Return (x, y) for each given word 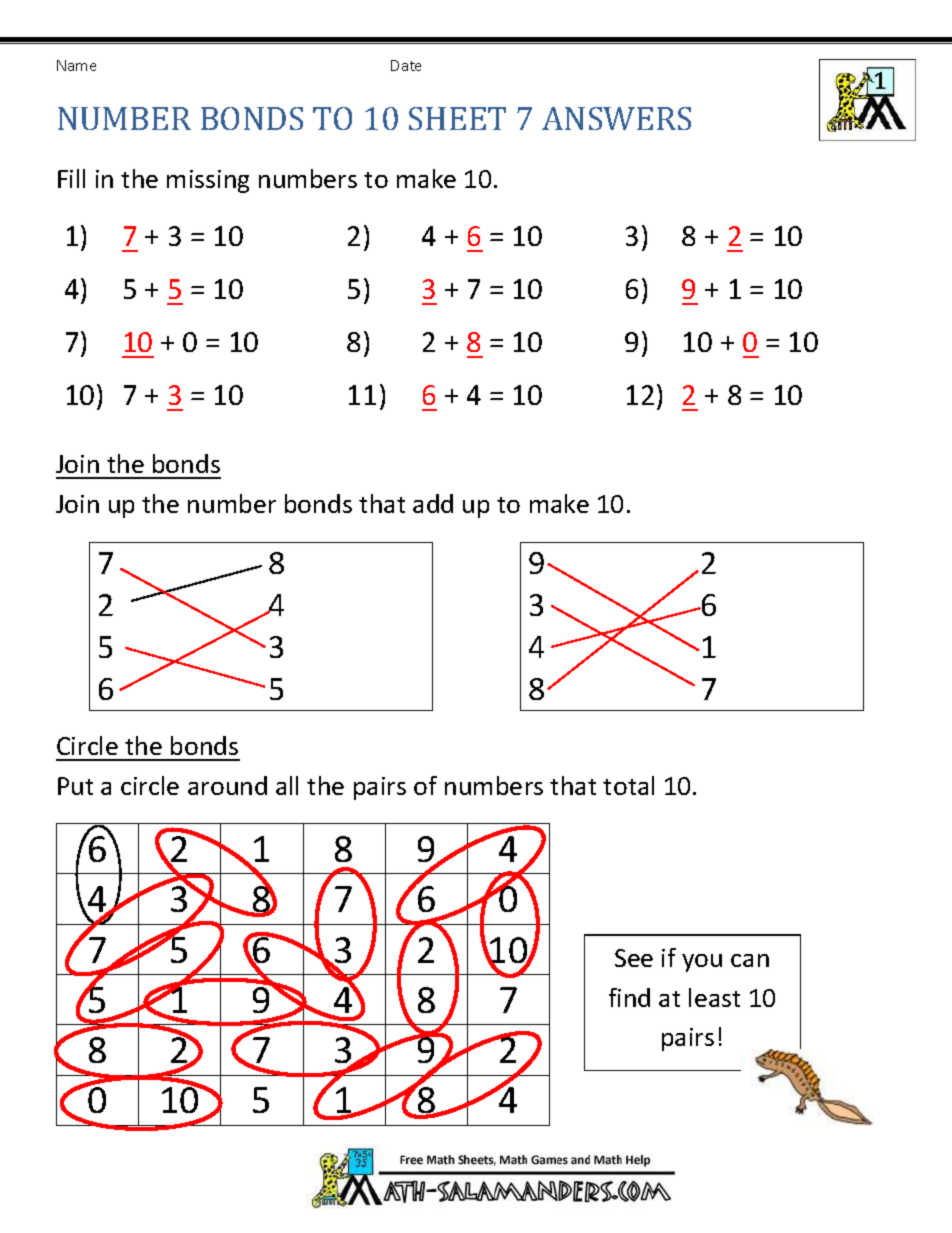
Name (76, 65)
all (287, 785)
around (227, 785)
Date (406, 65)
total (628, 785)
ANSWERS (616, 118)
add (433, 503)
